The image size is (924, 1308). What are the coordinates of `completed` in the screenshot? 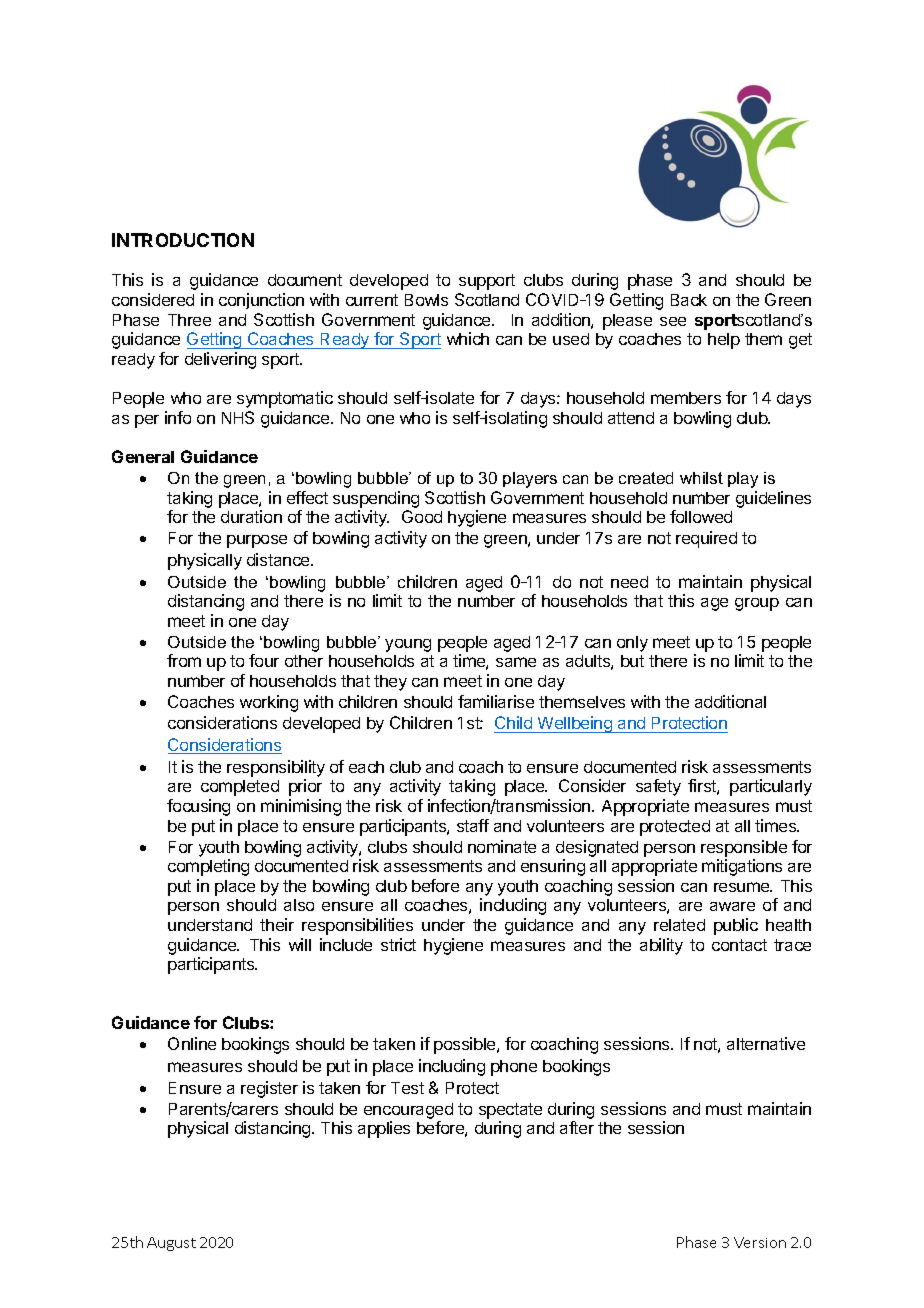 It's located at (240, 788).
